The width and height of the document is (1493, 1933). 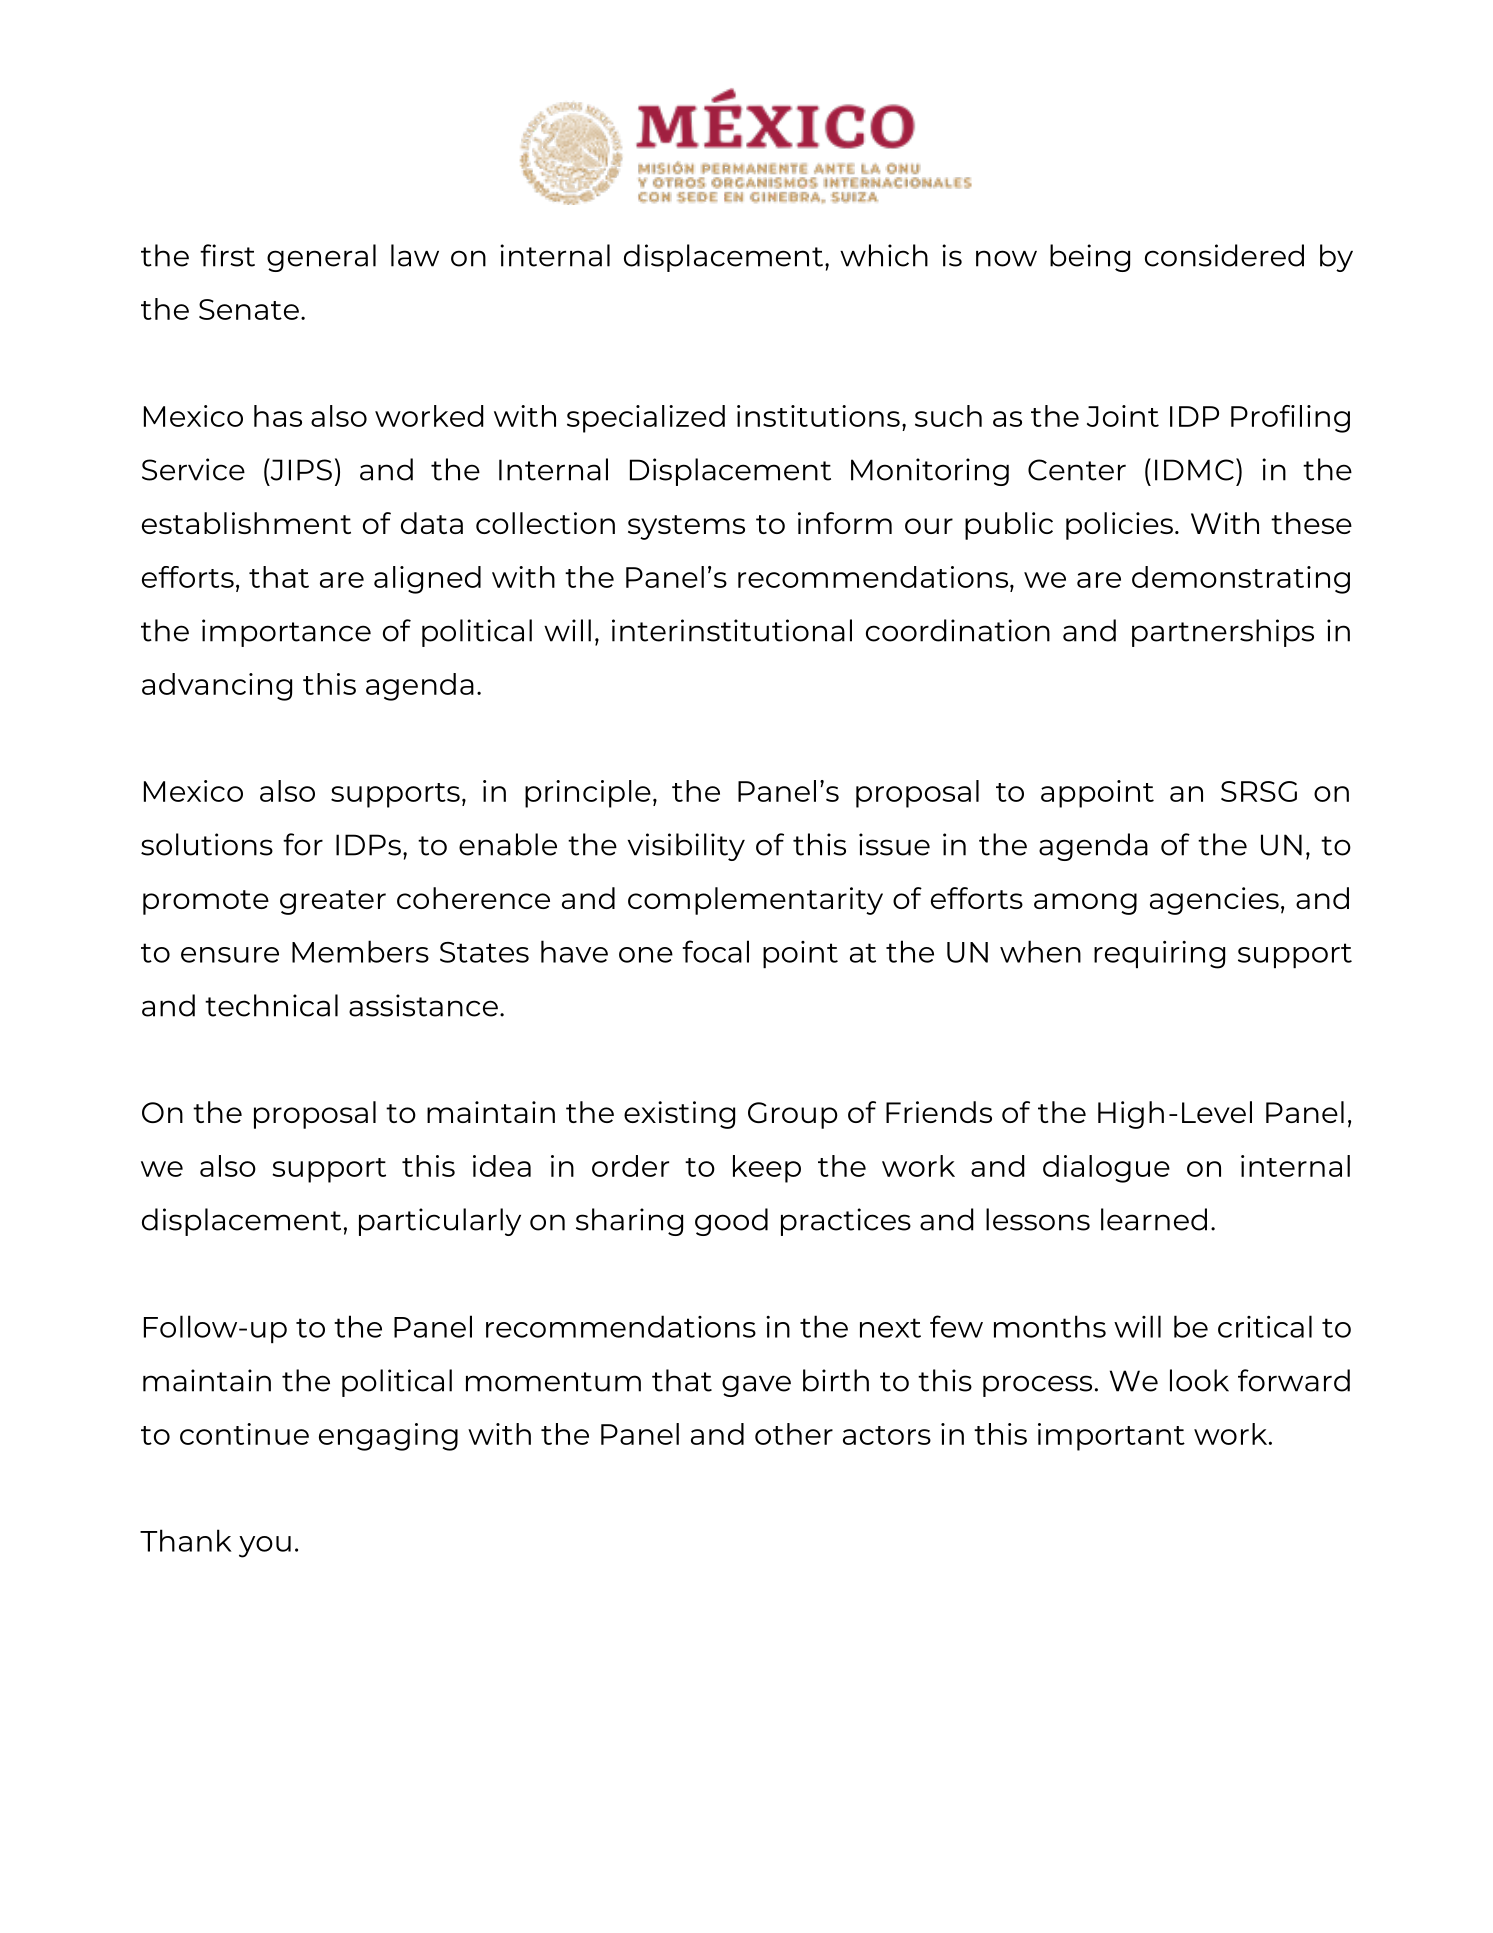 What do you see at coordinates (1224, 255) in the document?
I see `considered` at bounding box center [1224, 255].
